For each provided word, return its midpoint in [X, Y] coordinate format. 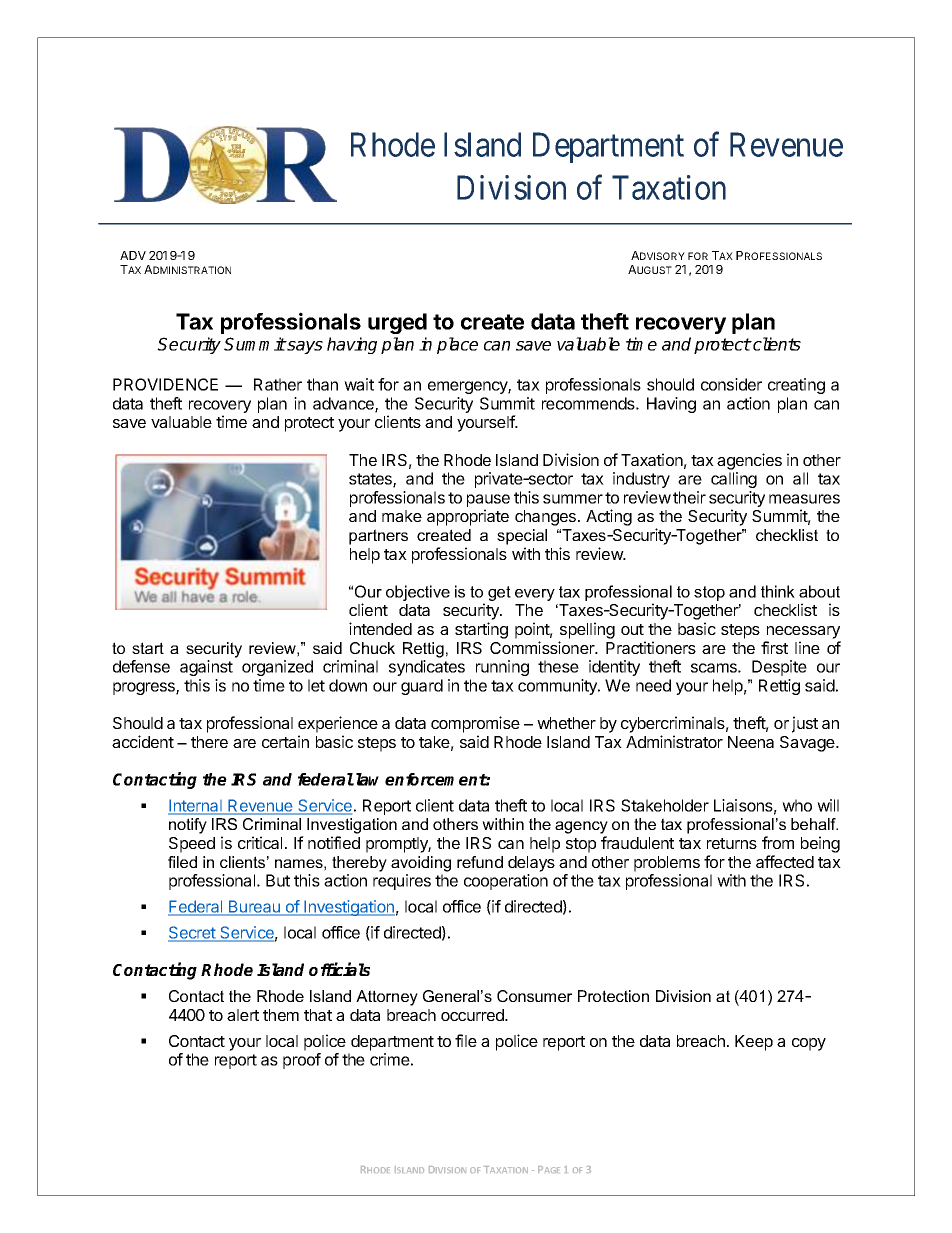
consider [731, 384]
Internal [196, 806]
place [457, 345]
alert [243, 1015]
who [797, 805]
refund [480, 862]
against [206, 668]
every [535, 595]
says [304, 347]
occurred [473, 1015]
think [778, 591]
